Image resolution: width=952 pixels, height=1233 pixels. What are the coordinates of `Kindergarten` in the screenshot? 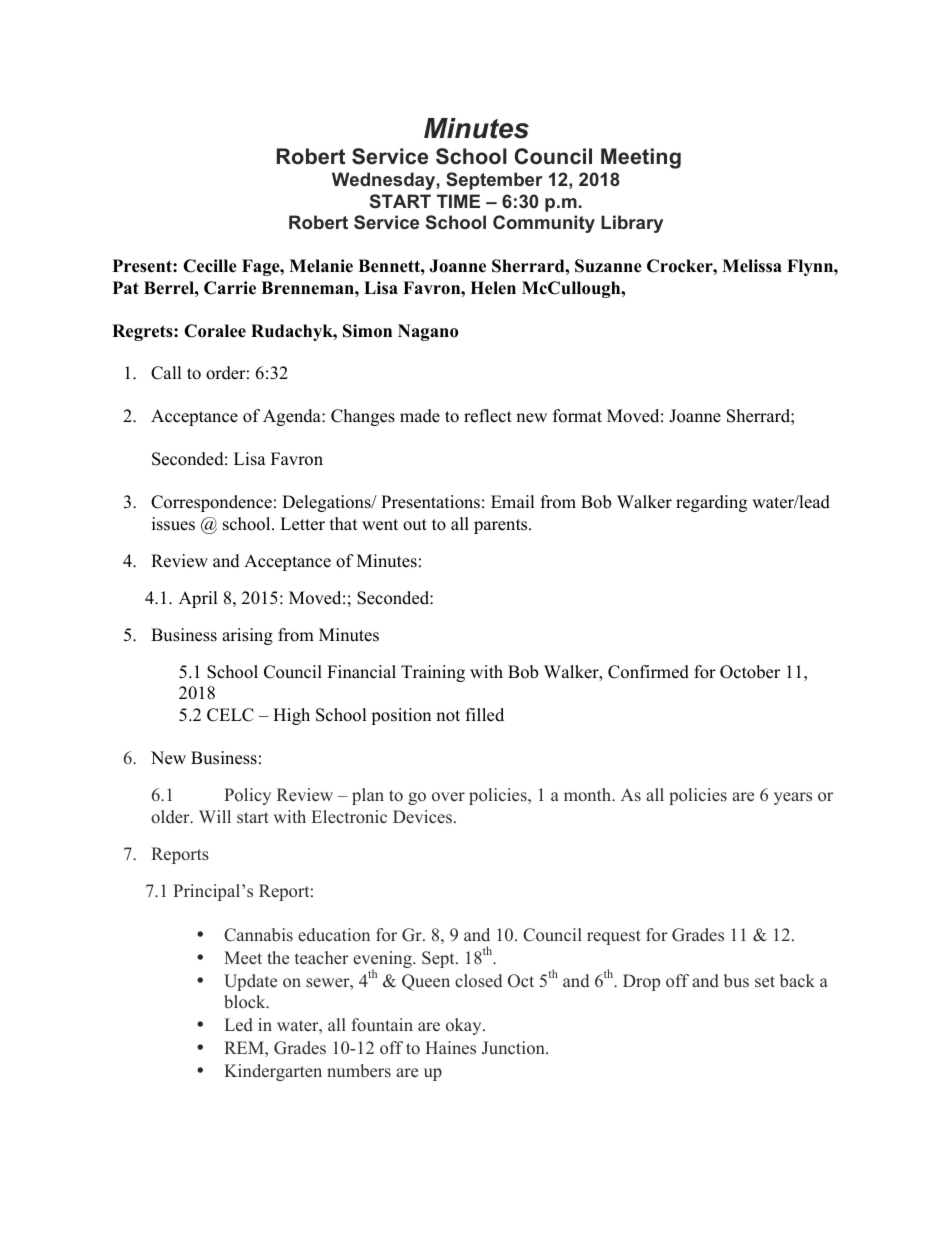 It's located at (273, 1072).
